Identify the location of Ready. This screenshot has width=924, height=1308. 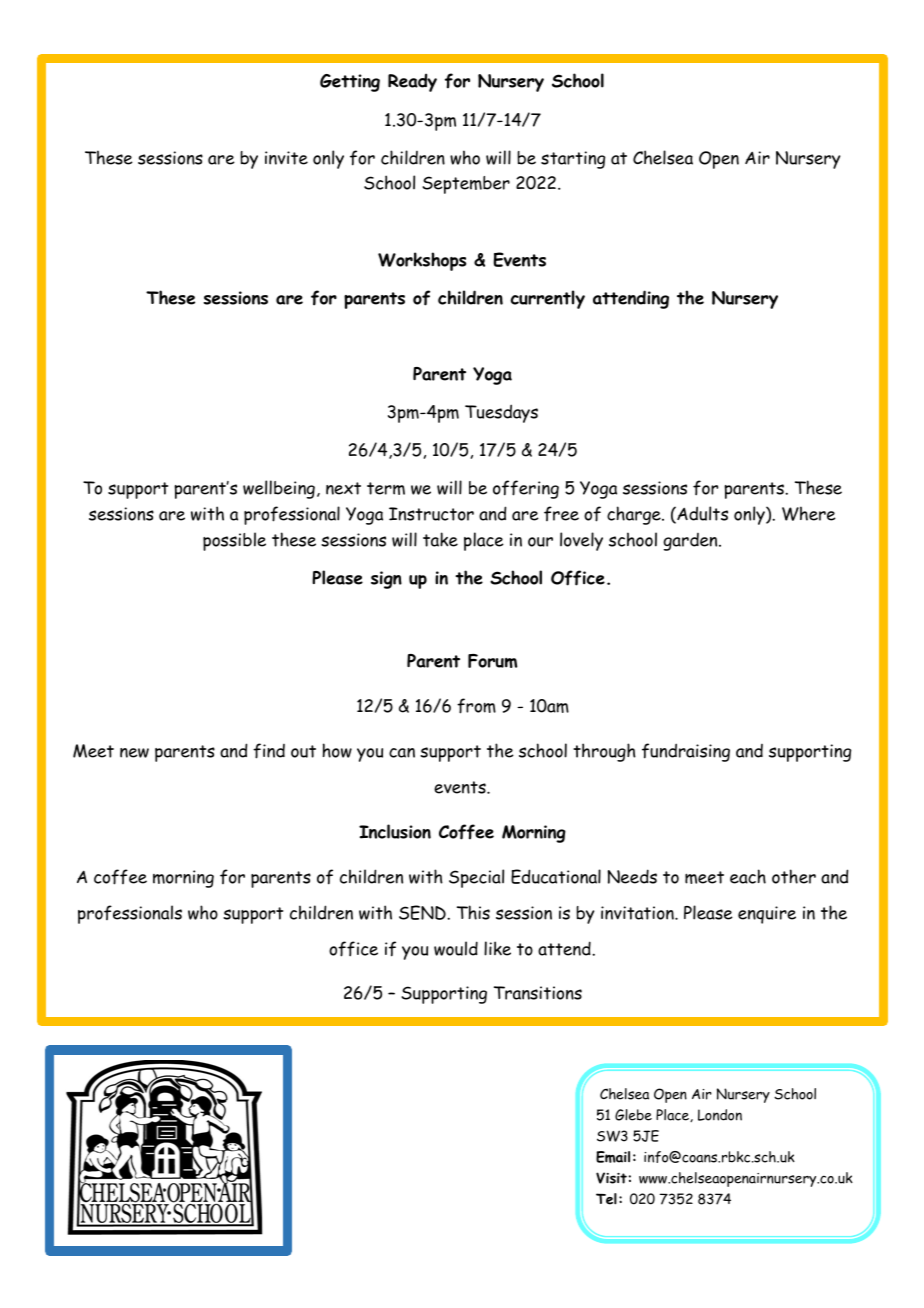
(412, 82).
